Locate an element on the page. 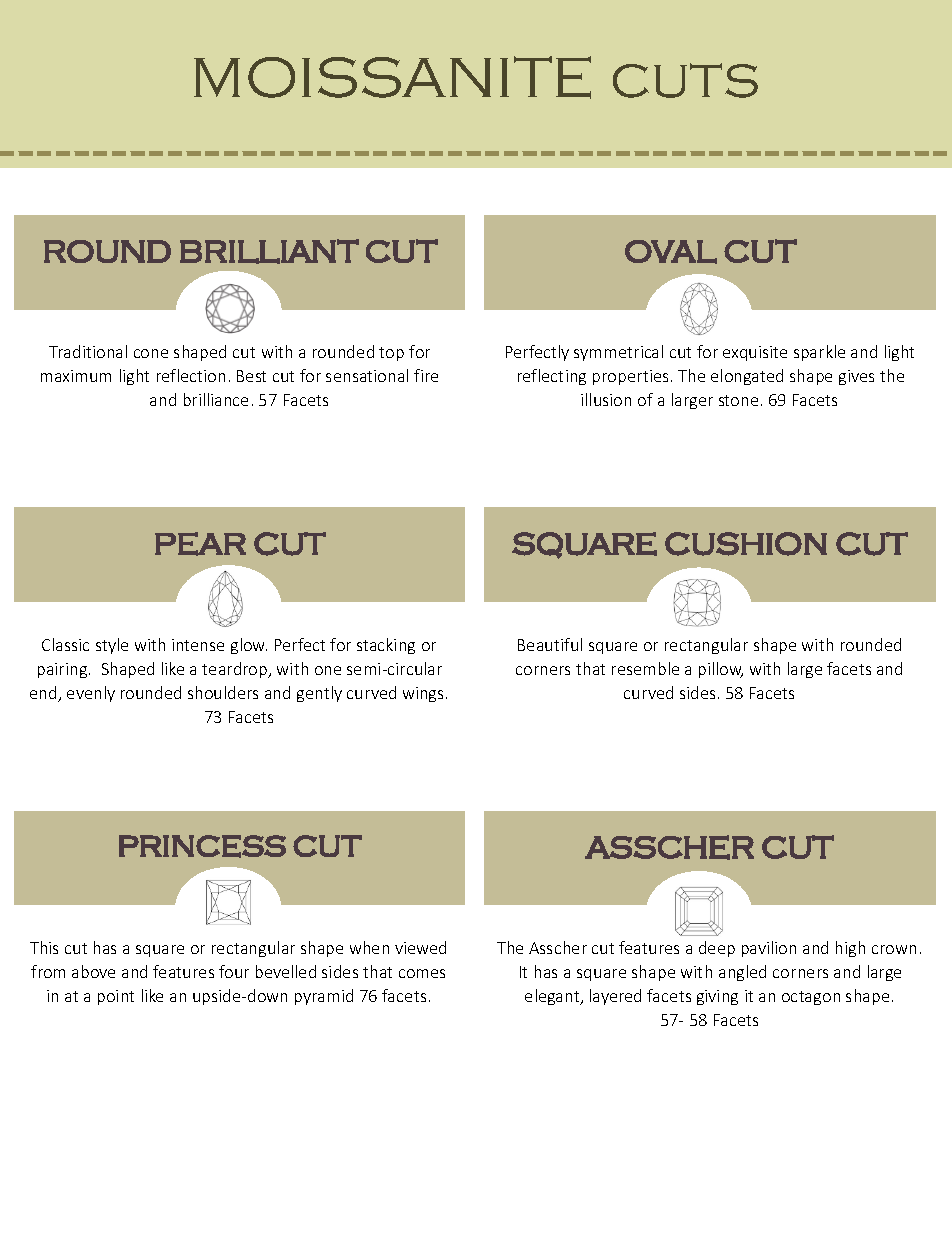  stone is located at coordinates (738, 400).
